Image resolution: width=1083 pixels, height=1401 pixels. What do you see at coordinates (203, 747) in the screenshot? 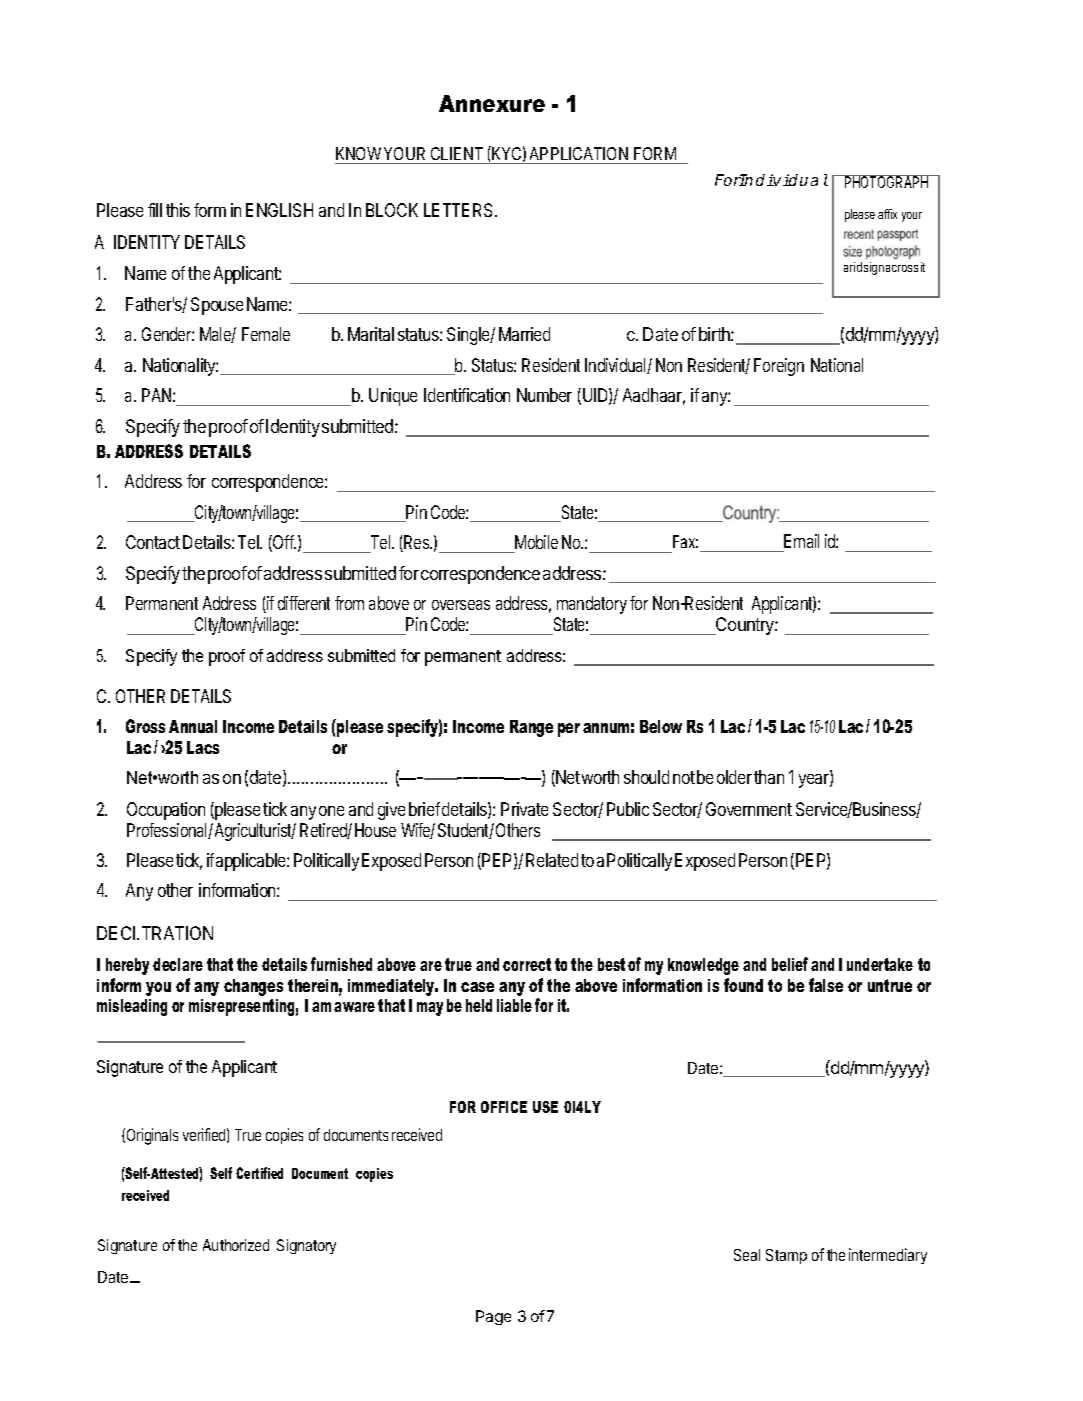
I see `Lacs` at bounding box center [203, 747].
